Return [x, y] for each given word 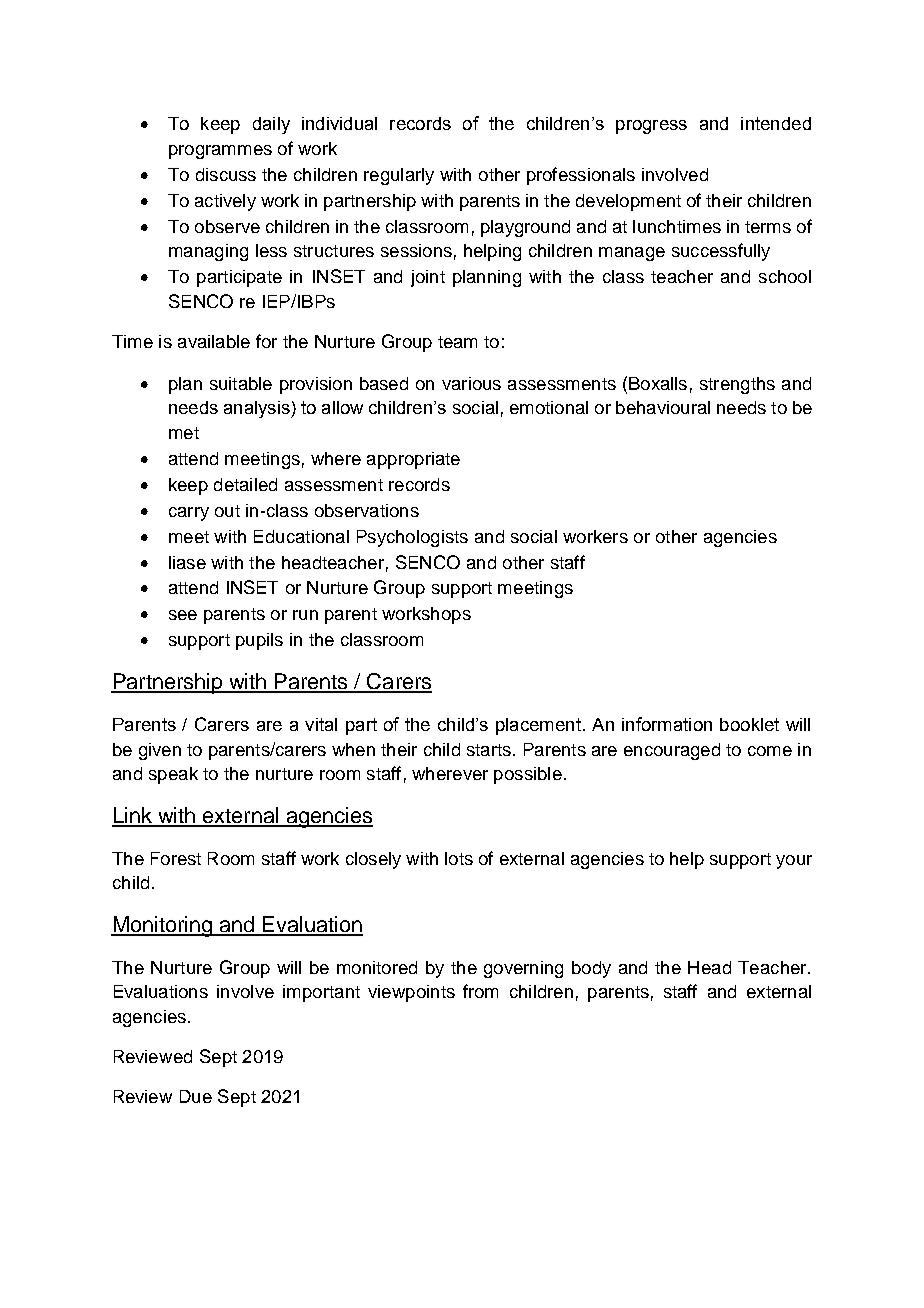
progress [651, 127]
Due [196, 1096]
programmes [220, 152]
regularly [399, 176]
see [183, 615]
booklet [749, 724]
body [591, 969]
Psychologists [412, 538]
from [480, 991]
